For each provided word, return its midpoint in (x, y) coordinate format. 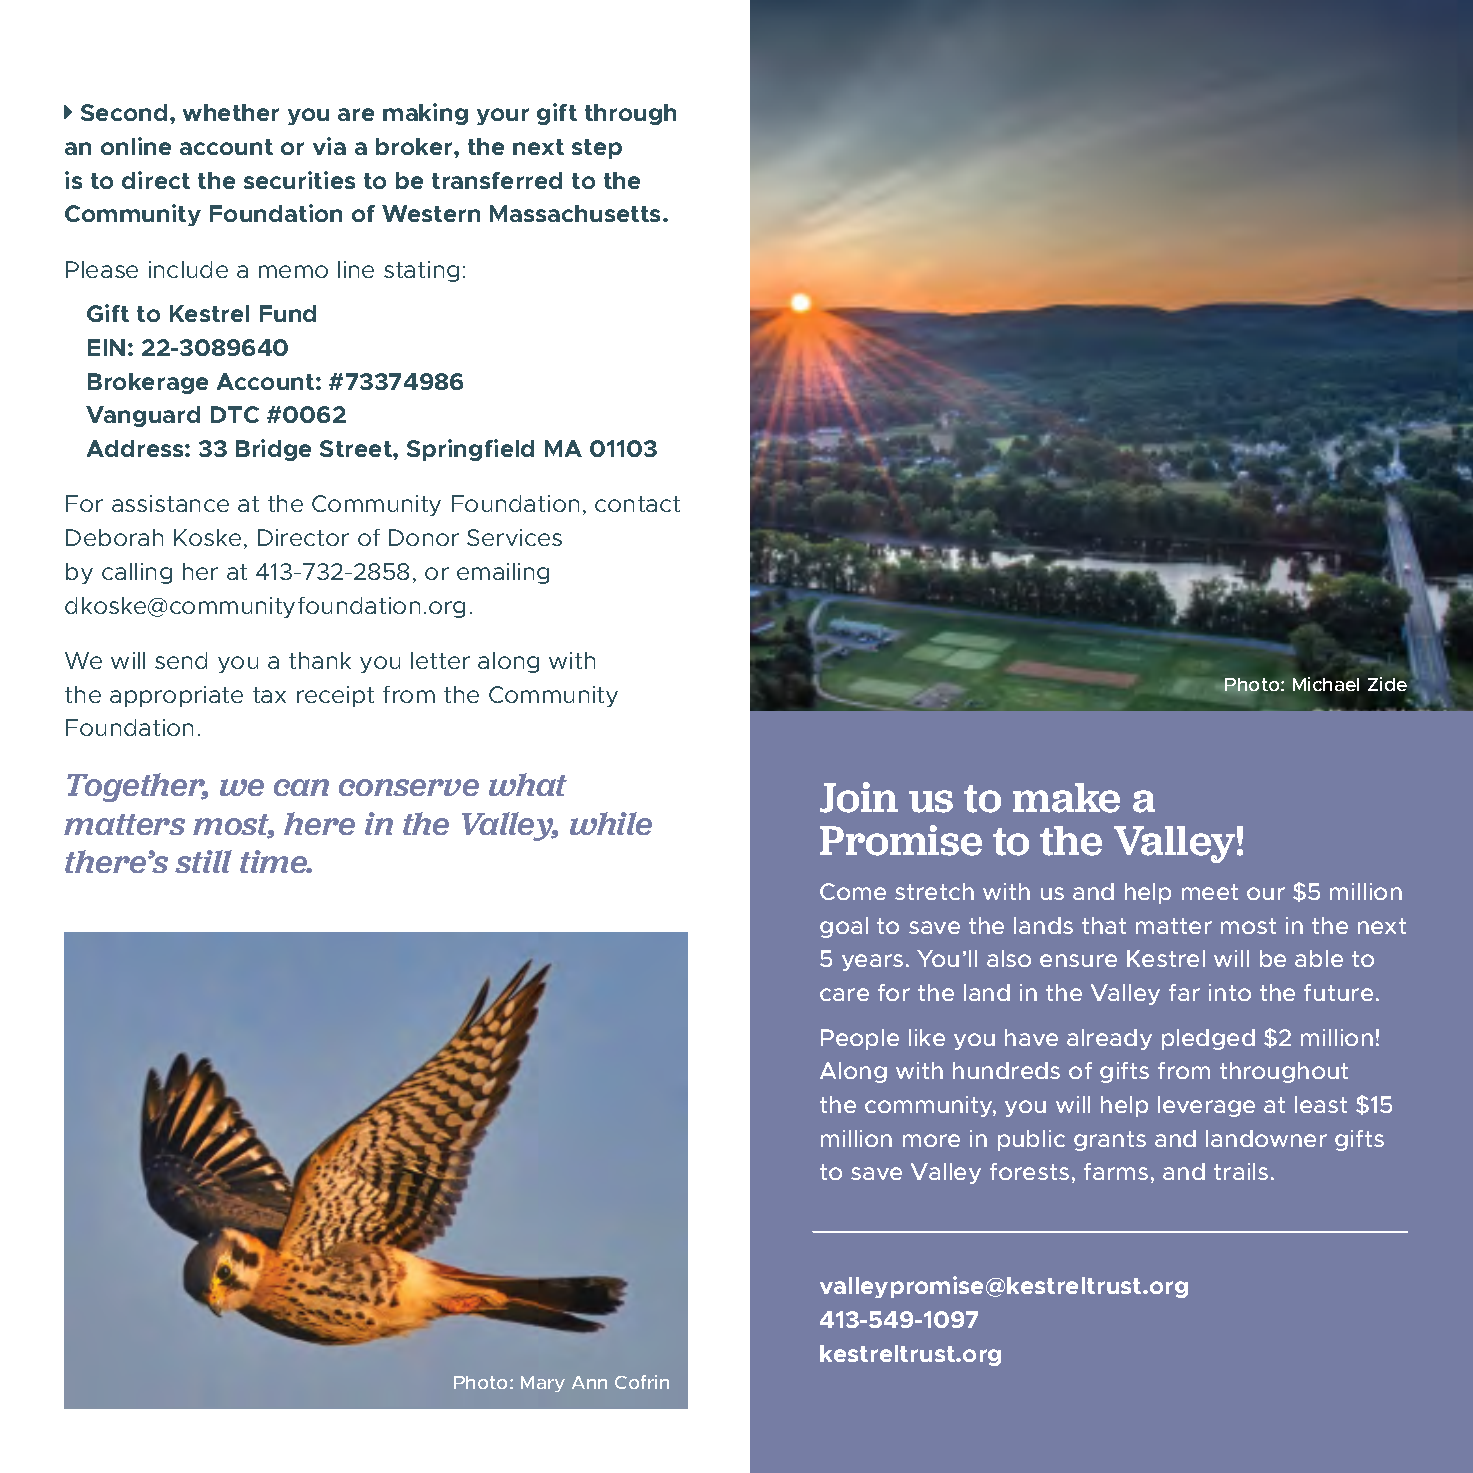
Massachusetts (577, 213)
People (860, 1039)
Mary (543, 1384)
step (597, 149)
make (1066, 798)
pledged (1208, 1039)
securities (299, 180)
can (301, 787)
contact (637, 504)
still (203, 861)
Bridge (273, 450)
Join (859, 797)
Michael (1326, 684)
